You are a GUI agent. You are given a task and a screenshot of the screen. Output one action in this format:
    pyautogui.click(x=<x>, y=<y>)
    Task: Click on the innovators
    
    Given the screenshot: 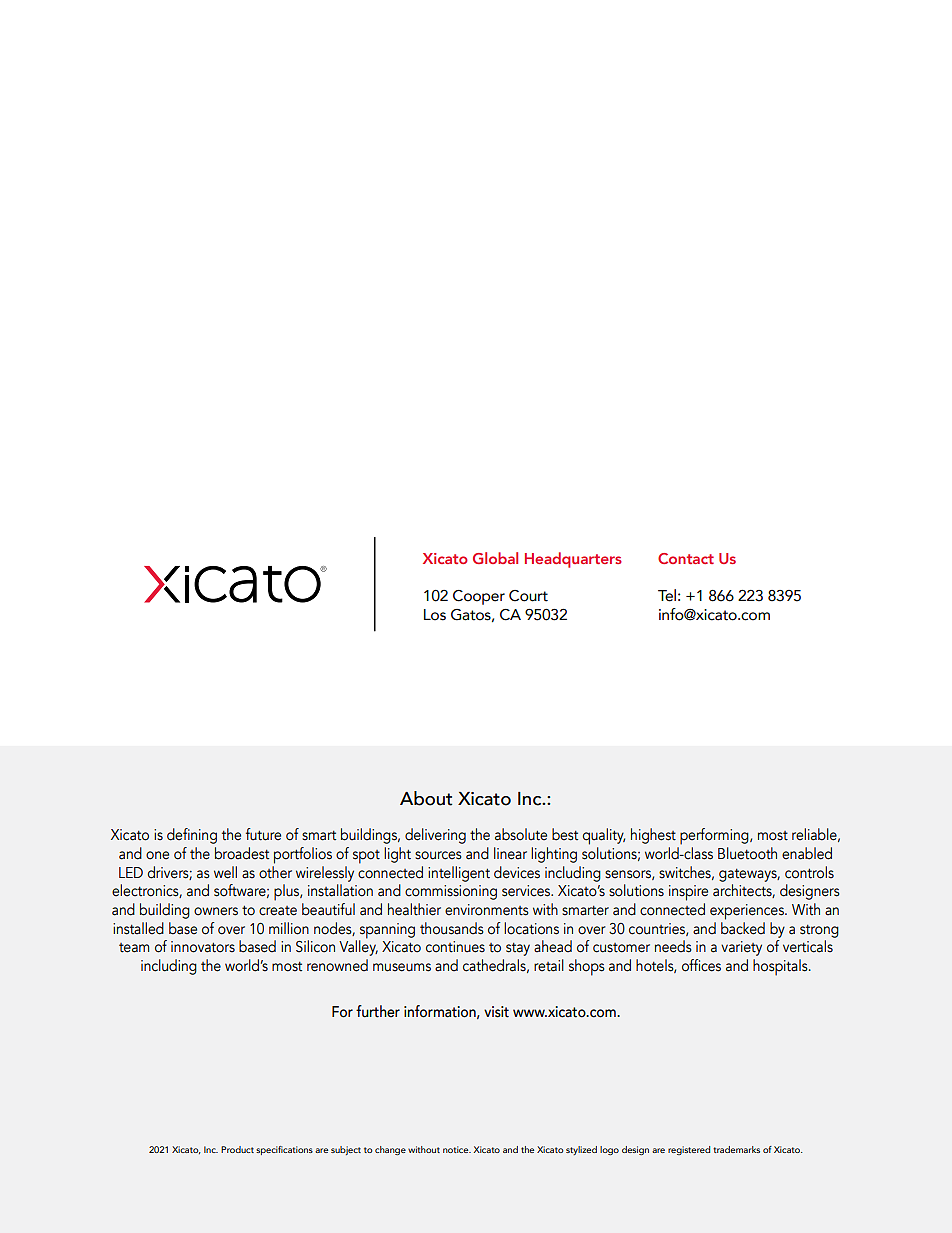 What is the action you would take?
    pyautogui.click(x=203, y=947)
